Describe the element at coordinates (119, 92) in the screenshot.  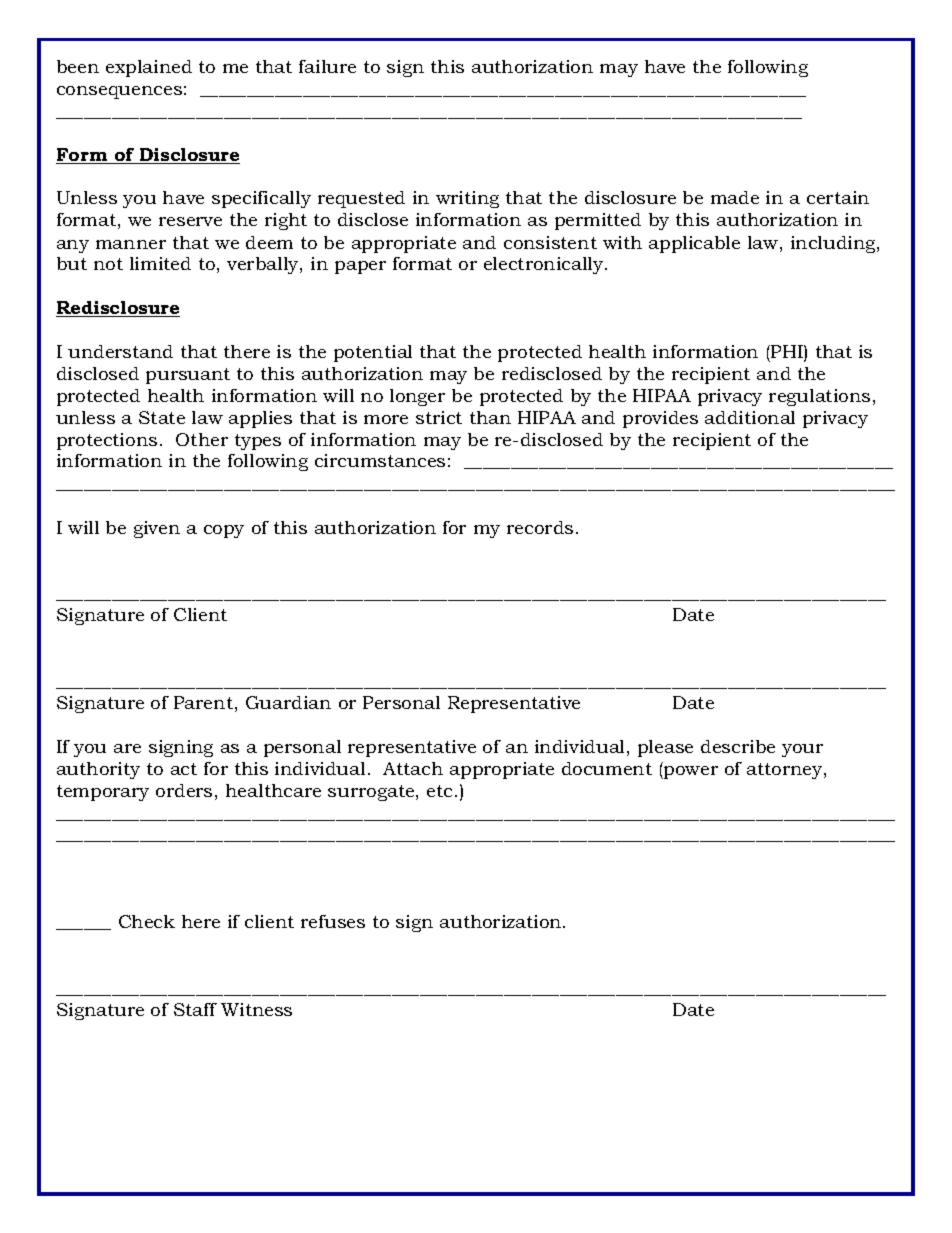
I see `consequences` at that location.
